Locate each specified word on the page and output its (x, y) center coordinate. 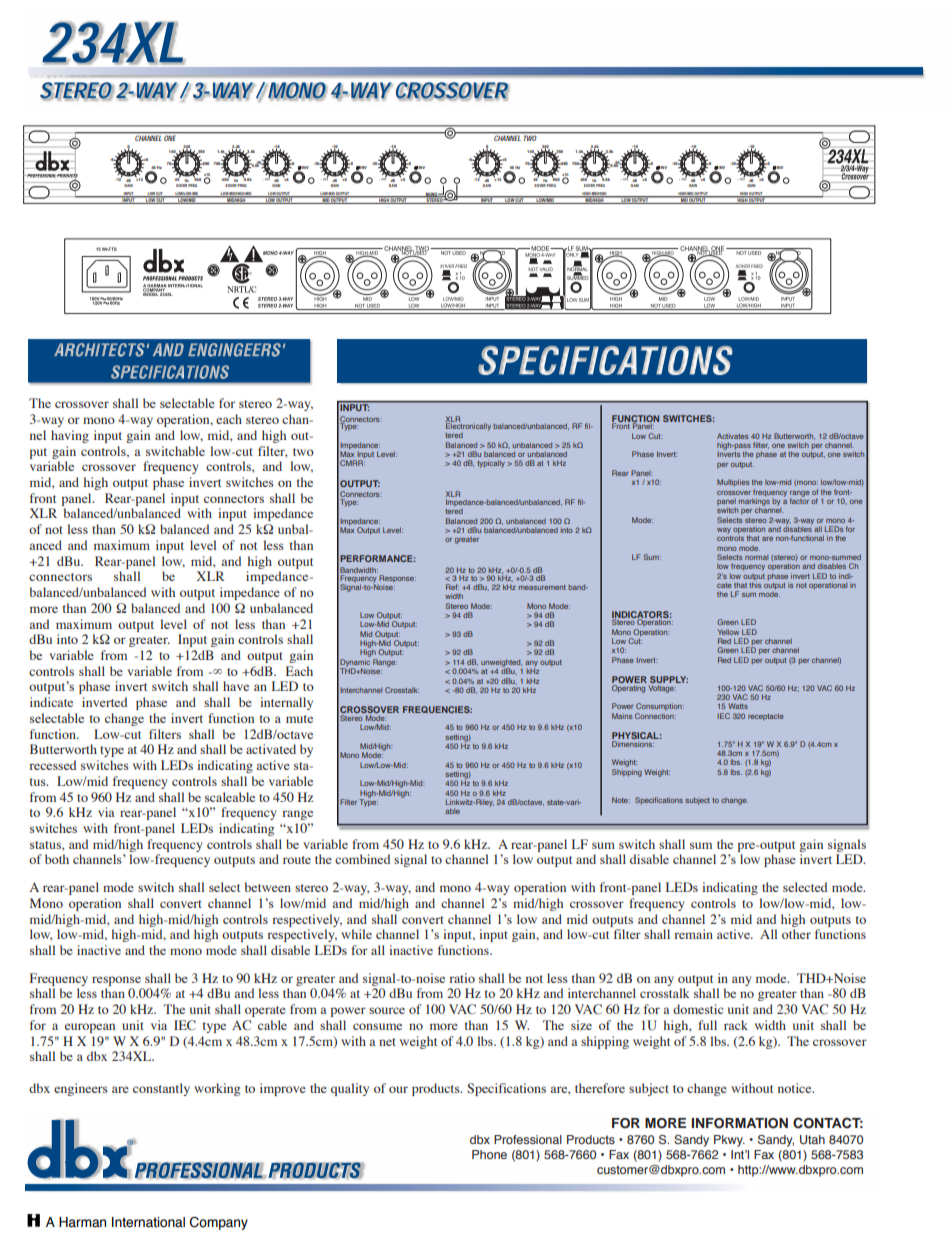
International (148, 1222)
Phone (489, 1154)
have (236, 686)
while (356, 934)
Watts (738, 706)
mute (299, 719)
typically (491, 464)
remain (694, 934)
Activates (732, 436)
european (90, 1028)
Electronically (468, 426)
